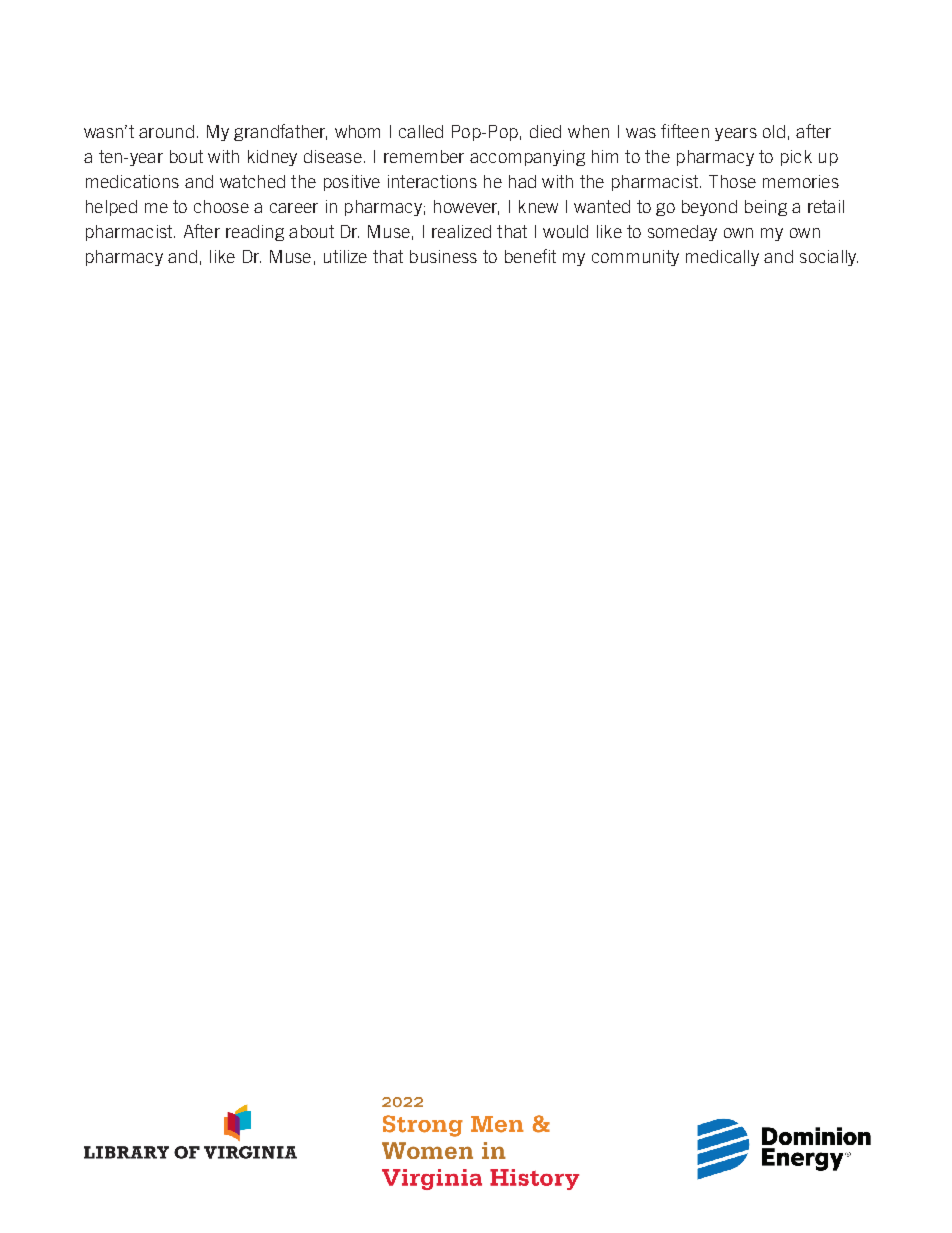 The height and width of the screenshot is (1233, 952). Describe the element at coordinates (732, 181) in the screenshot. I see `Those` at that location.
